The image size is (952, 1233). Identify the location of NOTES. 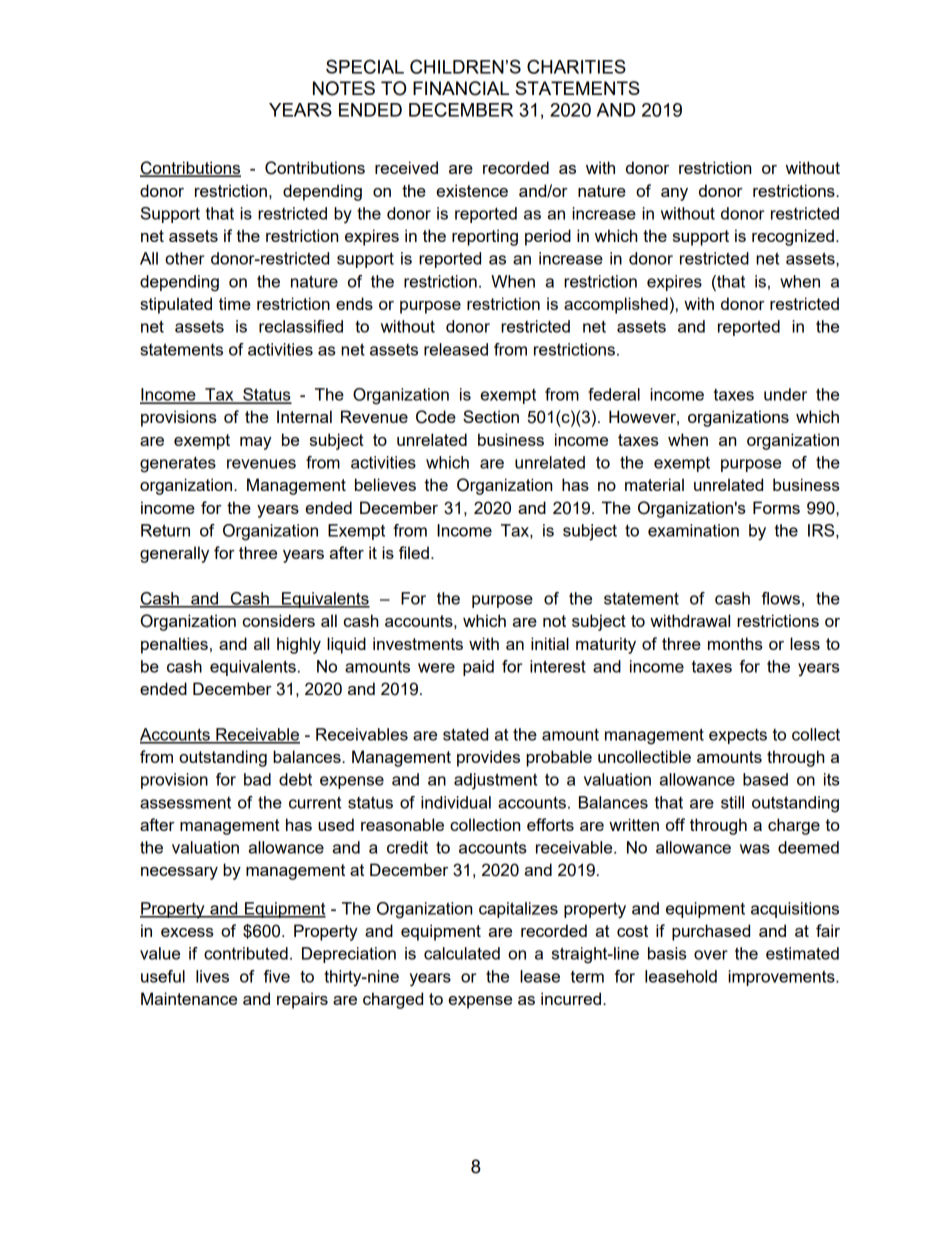
(344, 88).
